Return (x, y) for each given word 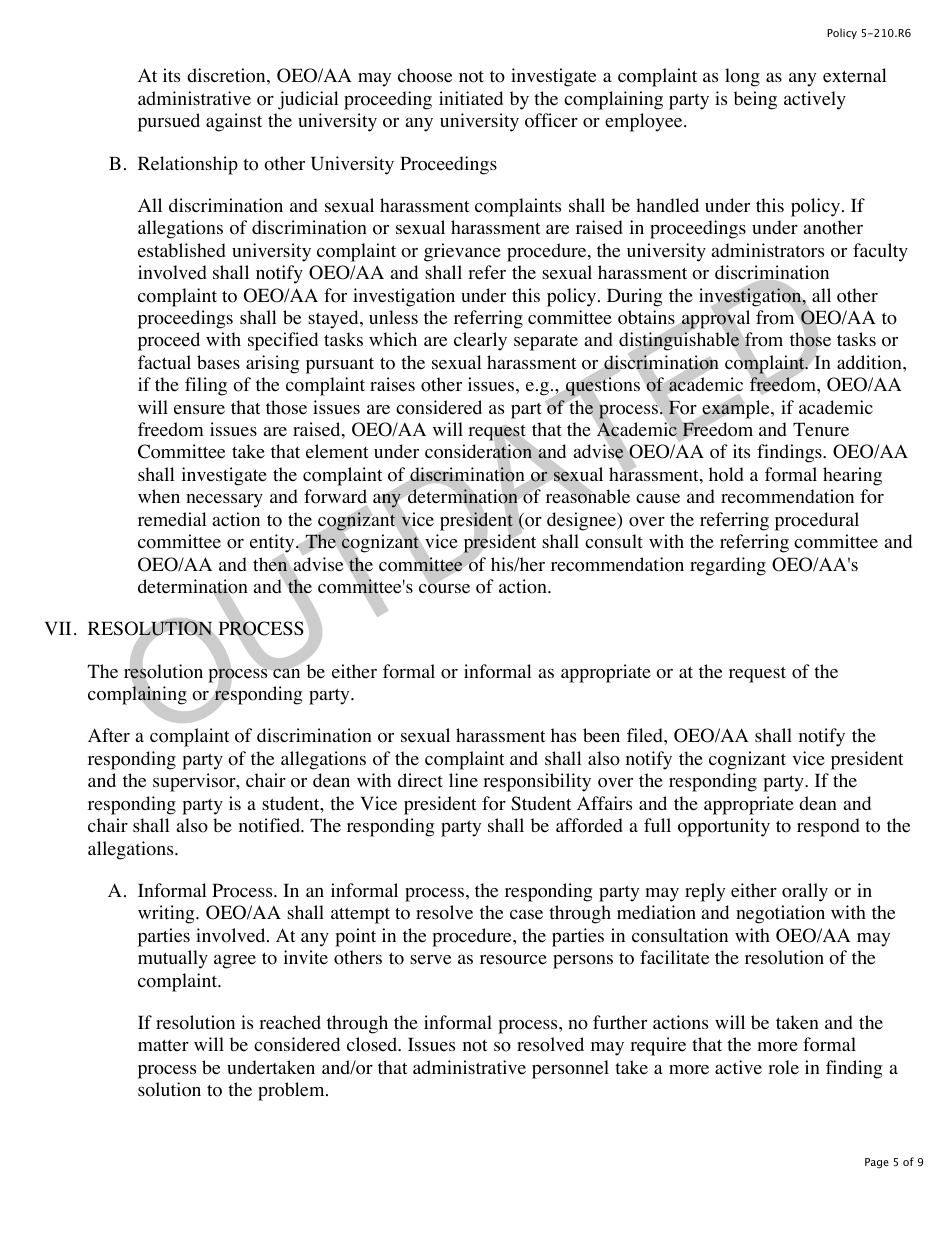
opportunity (724, 827)
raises (392, 384)
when (159, 496)
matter (163, 1045)
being (755, 100)
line (463, 780)
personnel (570, 1069)
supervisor (195, 782)
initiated (471, 98)
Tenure (821, 430)
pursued (169, 122)
